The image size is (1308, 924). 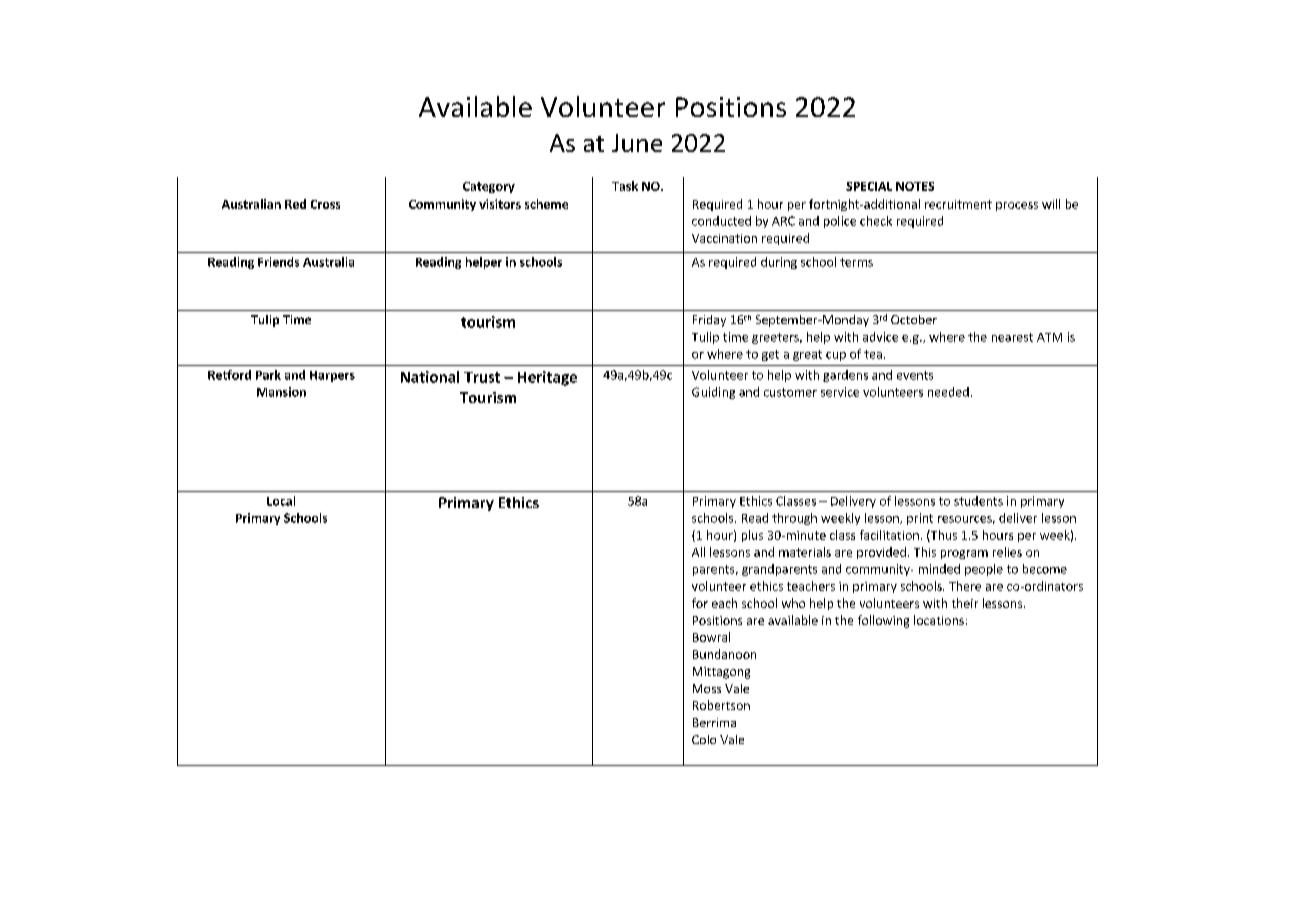 What do you see at coordinates (278, 262) in the page?
I see `Friends` at bounding box center [278, 262].
